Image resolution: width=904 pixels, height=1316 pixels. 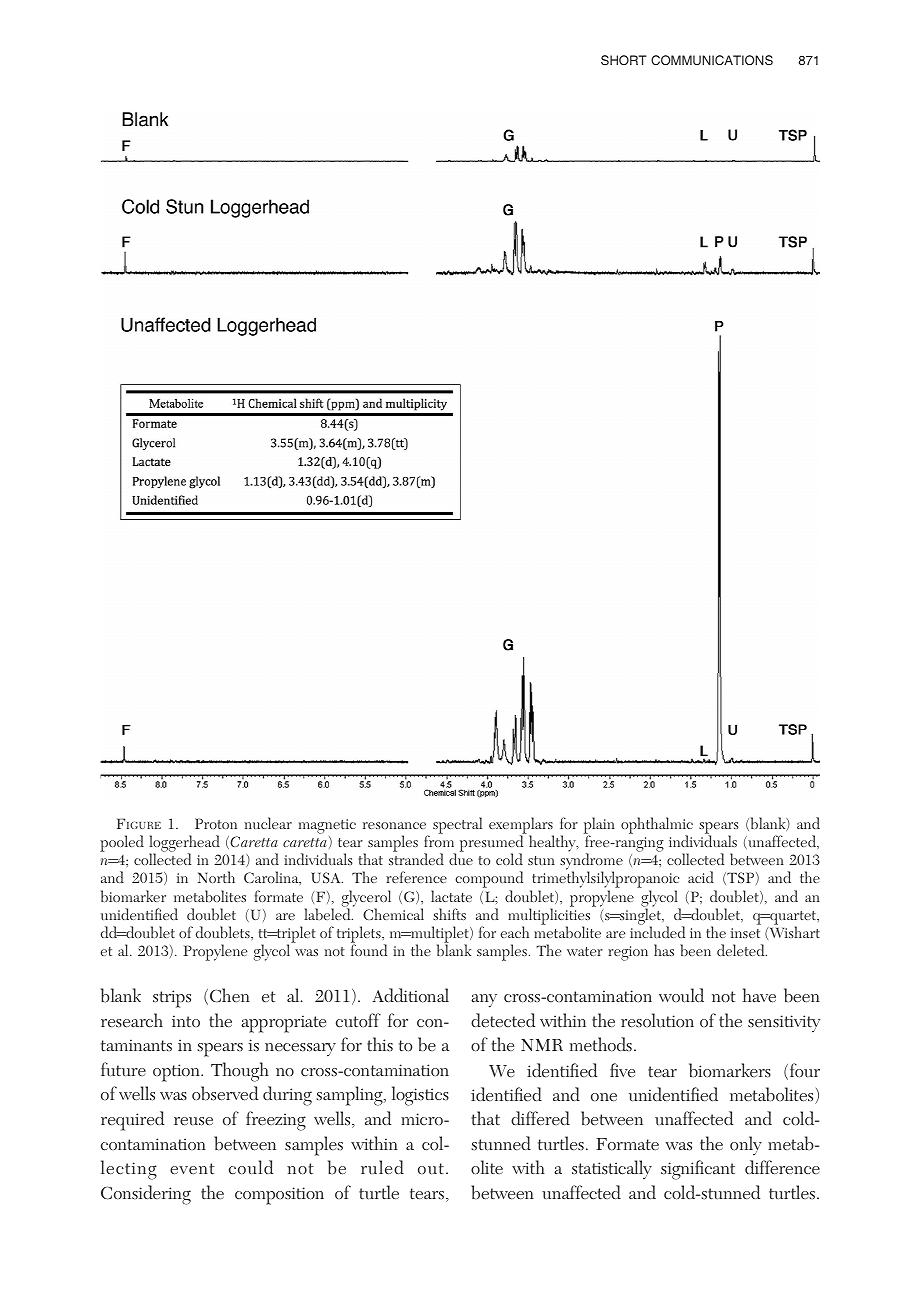 I want to click on spectral, so click(x=457, y=825).
